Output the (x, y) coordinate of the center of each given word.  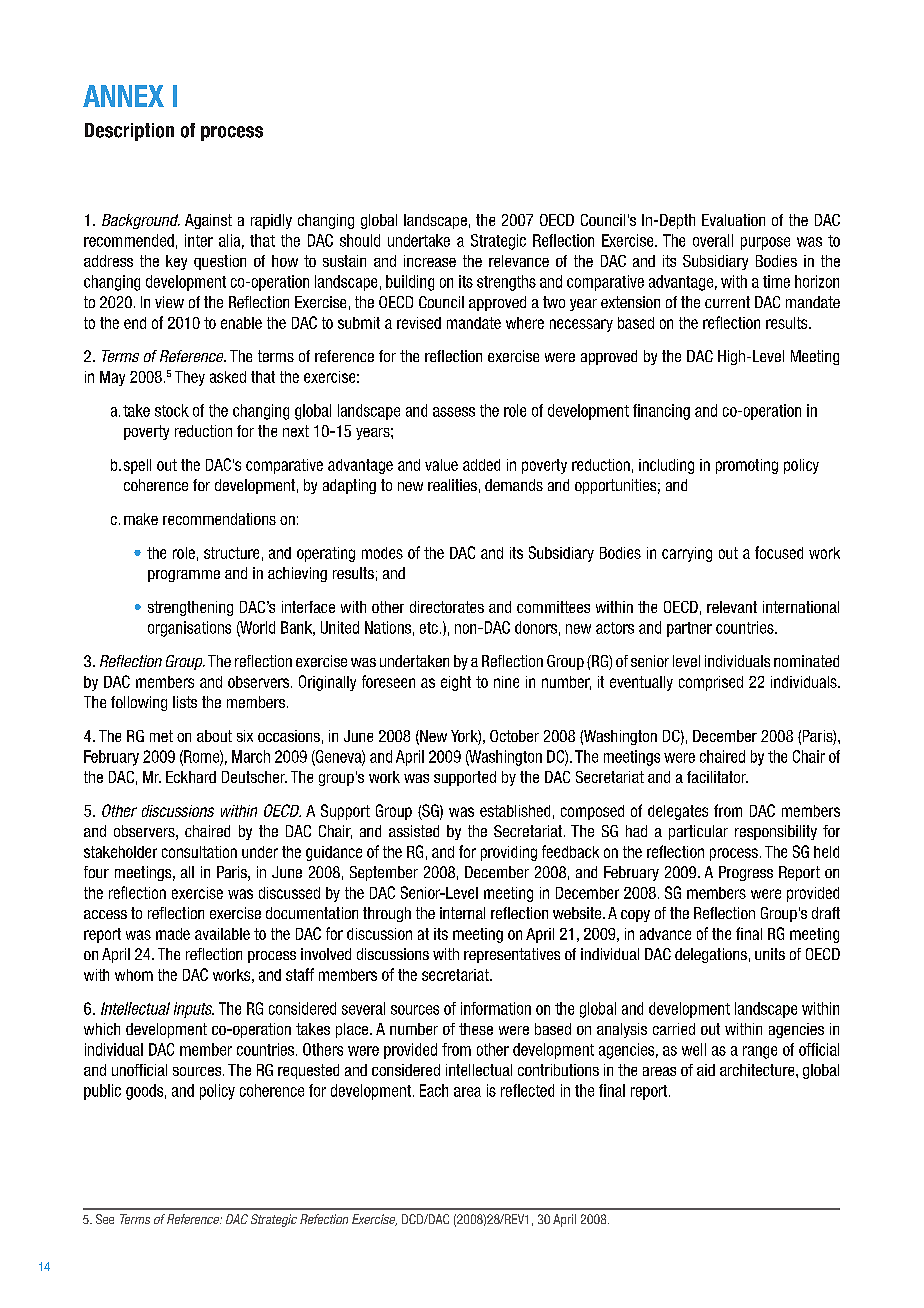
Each (434, 1090)
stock (172, 410)
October (514, 736)
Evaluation (733, 220)
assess (454, 412)
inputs (194, 1010)
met (161, 736)
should (360, 240)
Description (129, 132)
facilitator (717, 777)
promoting (747, 466)
